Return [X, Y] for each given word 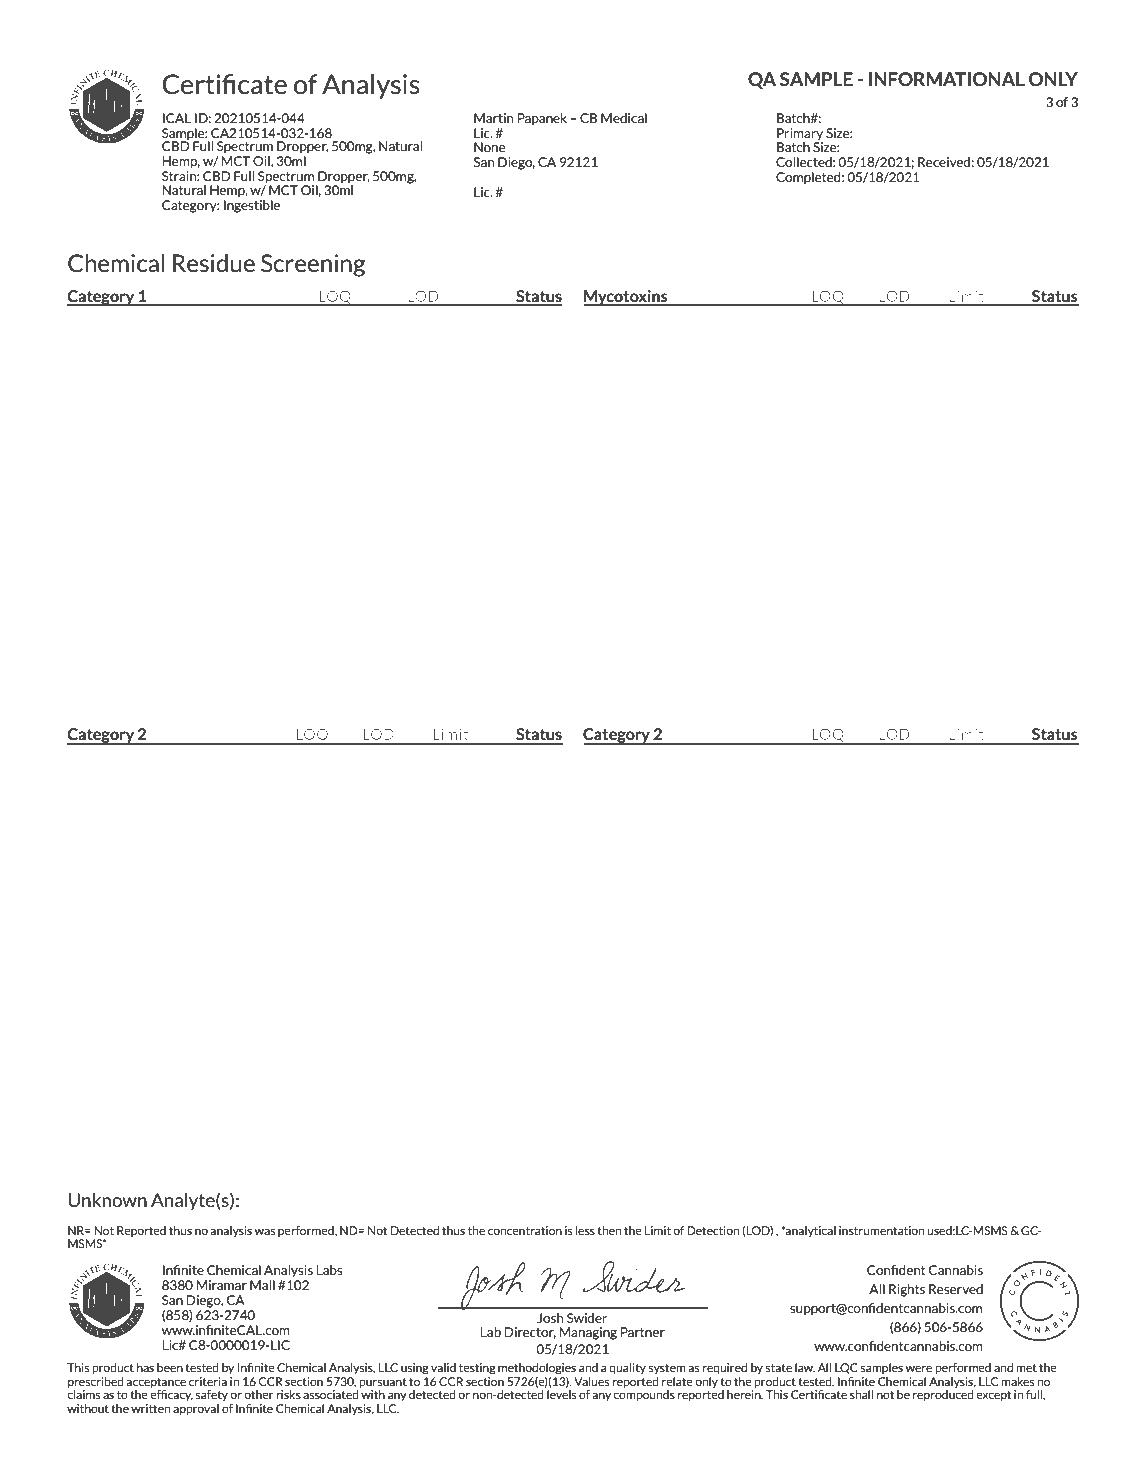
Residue [214, 263]
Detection [713, 1230]
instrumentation [881, 1230]
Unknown [107, 1200]
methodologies [537, 1369]
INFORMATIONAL [947, 79]
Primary [800, 134]
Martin [494, 116]
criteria [208, 1381]
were [919, 1368]
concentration [525, 1230]
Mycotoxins [627, 298]
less [585, 1230]
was [265, 1231]
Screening [313, 265]
